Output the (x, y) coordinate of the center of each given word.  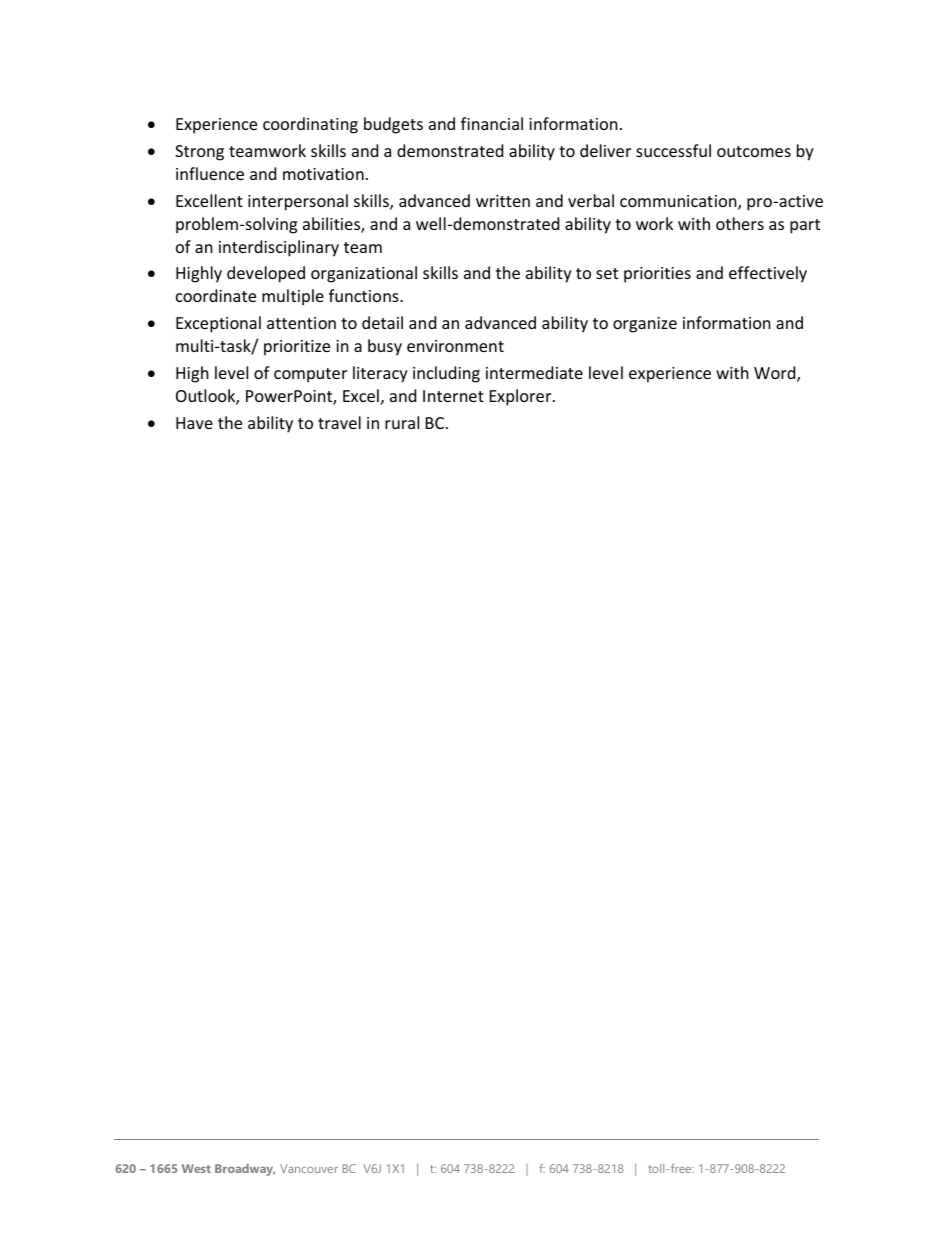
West (196, 1168)
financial (492, 123)
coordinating (310, 125)
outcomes (754, 151)
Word (776, 374)
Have (194, 423)
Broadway (245, 1170)
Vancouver (309, 1168)
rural (402, 422)
